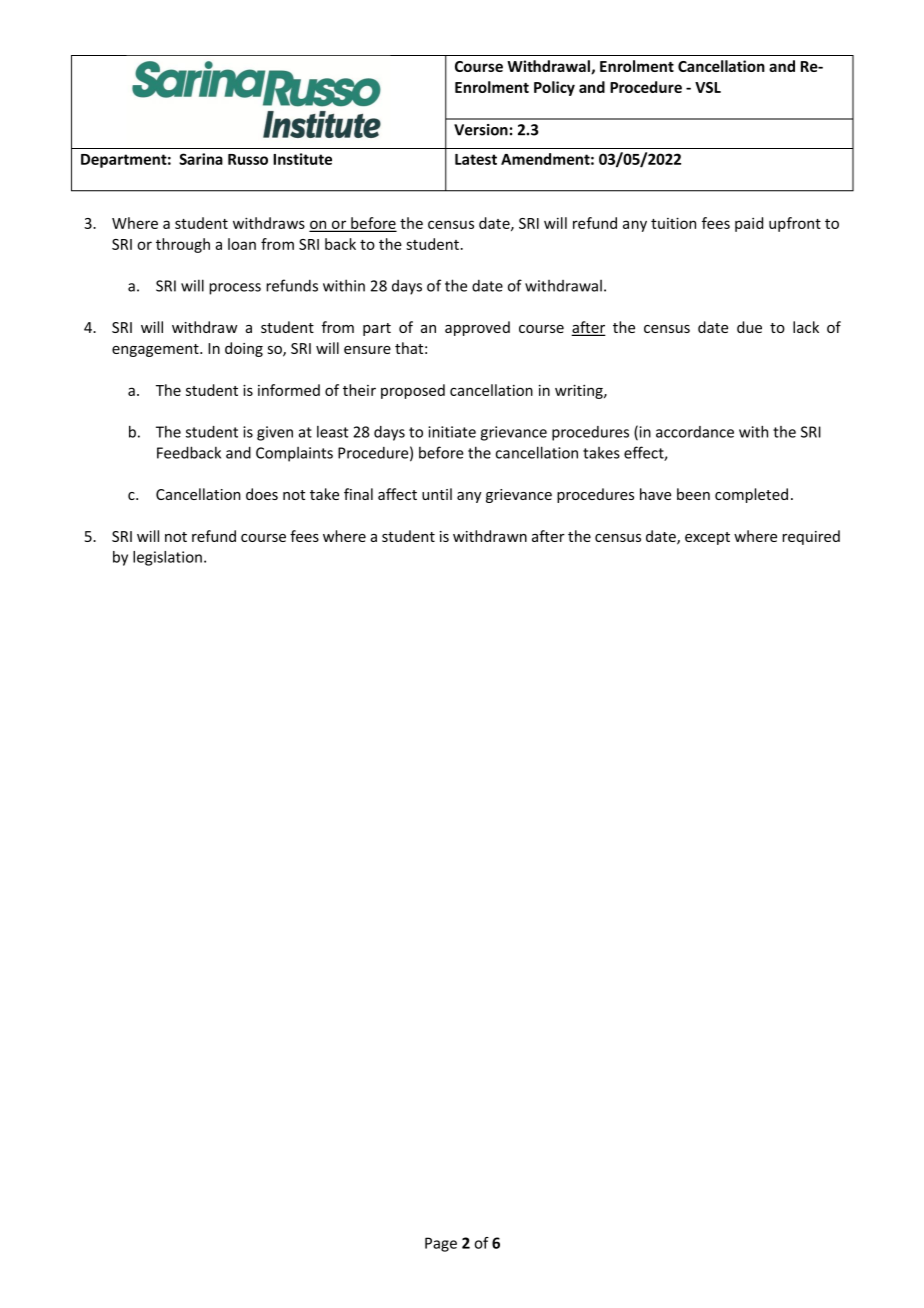 This image has width=924, height=1308. I want to click on affect, so click(397, 494).
